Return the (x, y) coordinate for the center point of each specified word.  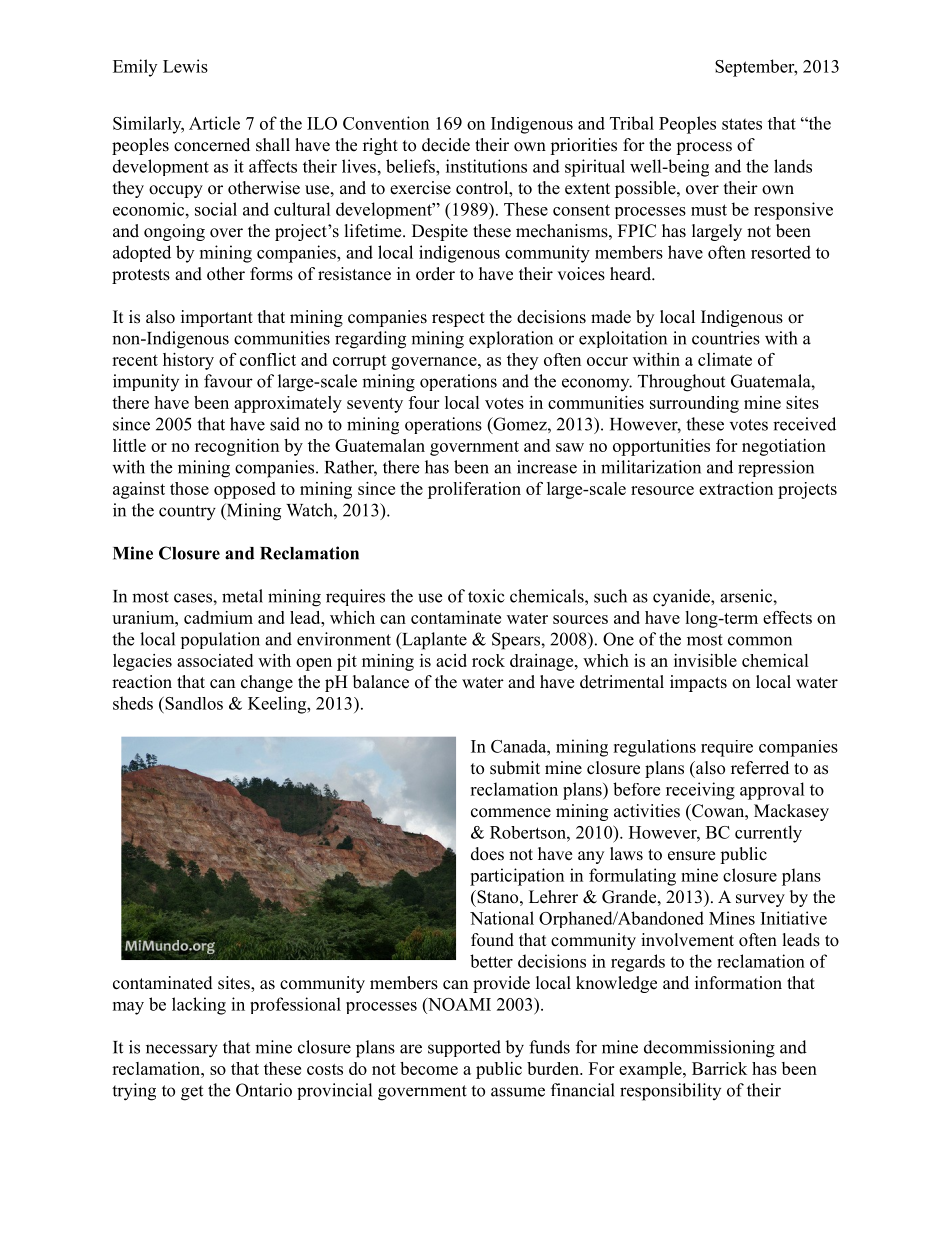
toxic (486, 596)
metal (242, 596)
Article (214, 123)
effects (787, 617)
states (742, 124)
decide (446, 145)
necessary (182, 1051)
